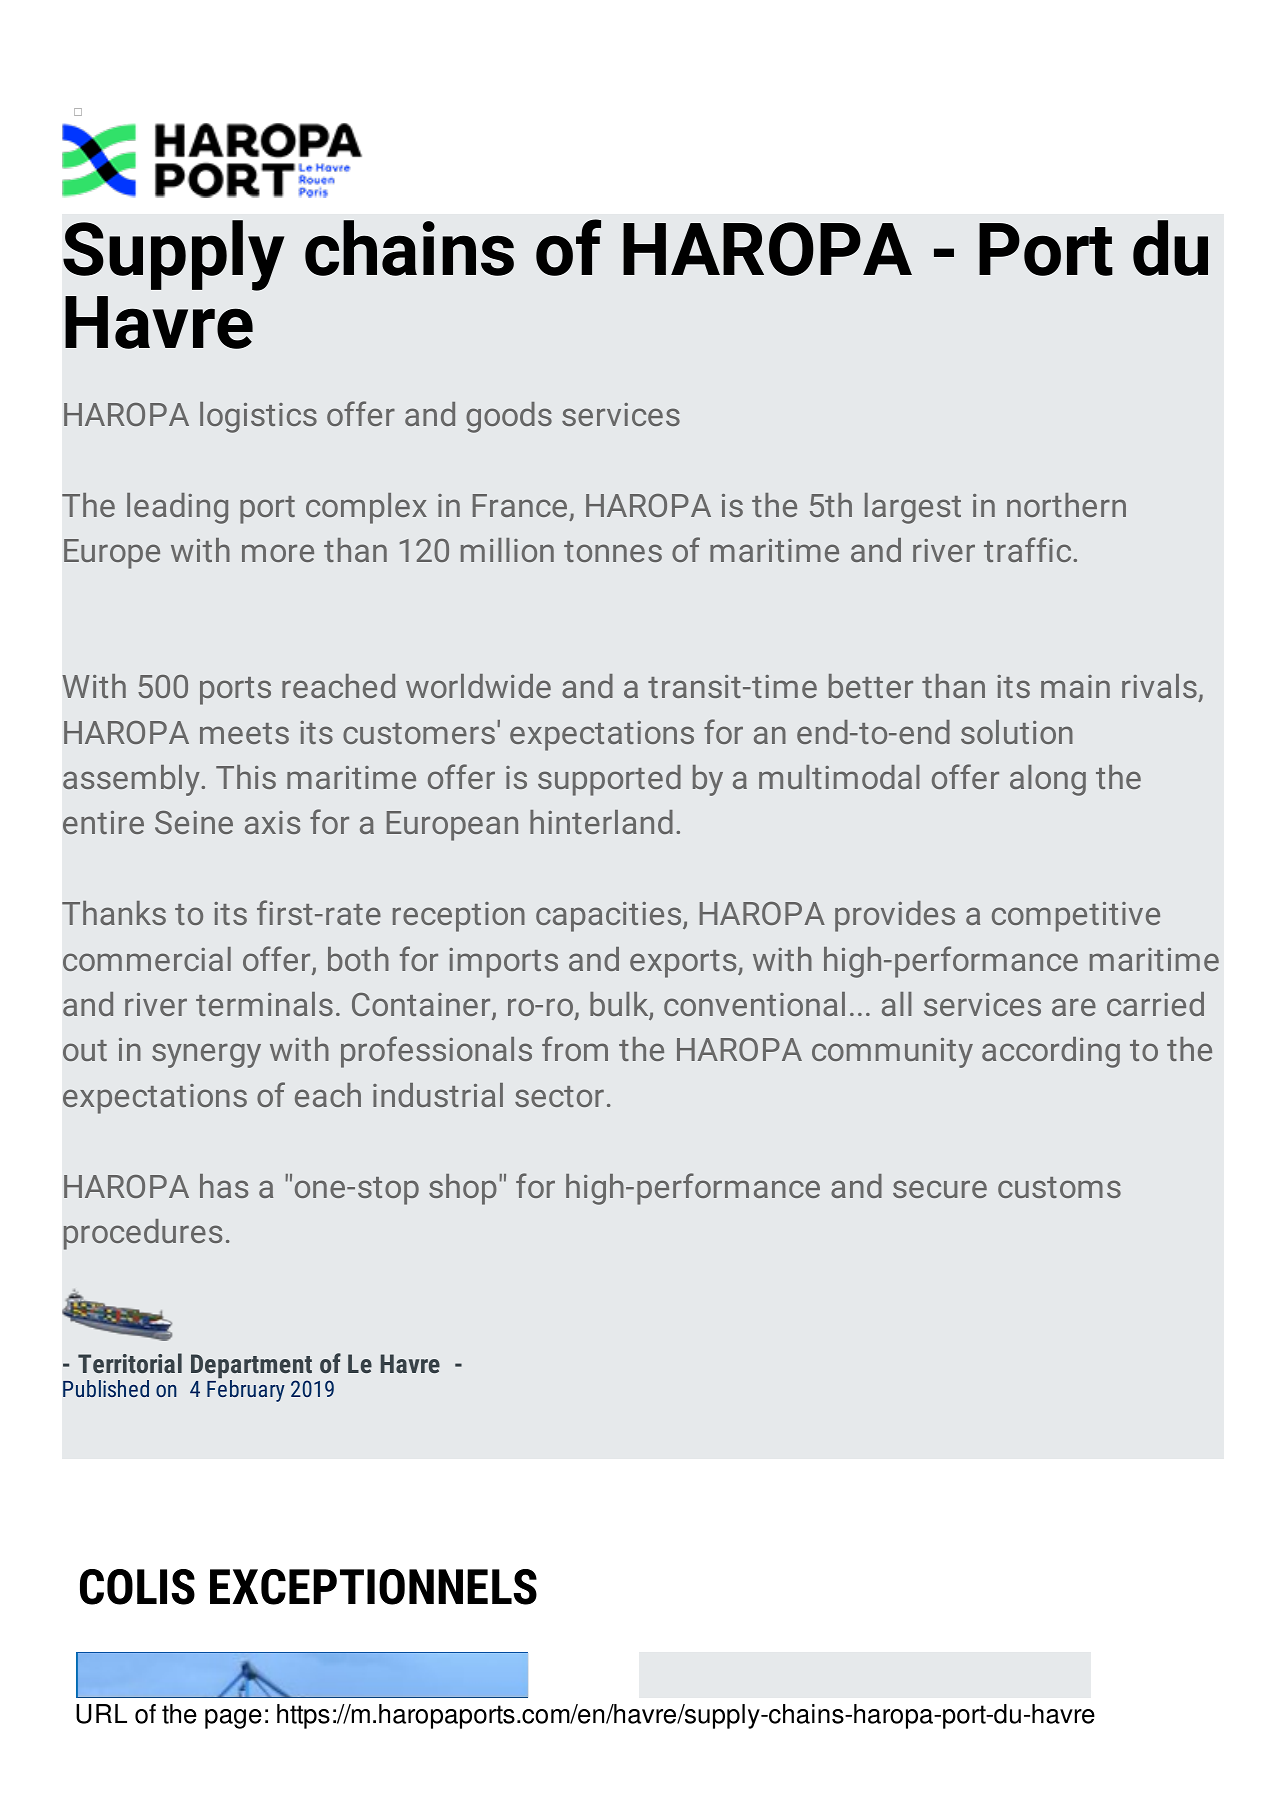 This page has width=1286, height=1820. What do you see at coordinates (1066, 505) in the page?
I see `northern` at bounding box center [1066, 505].
